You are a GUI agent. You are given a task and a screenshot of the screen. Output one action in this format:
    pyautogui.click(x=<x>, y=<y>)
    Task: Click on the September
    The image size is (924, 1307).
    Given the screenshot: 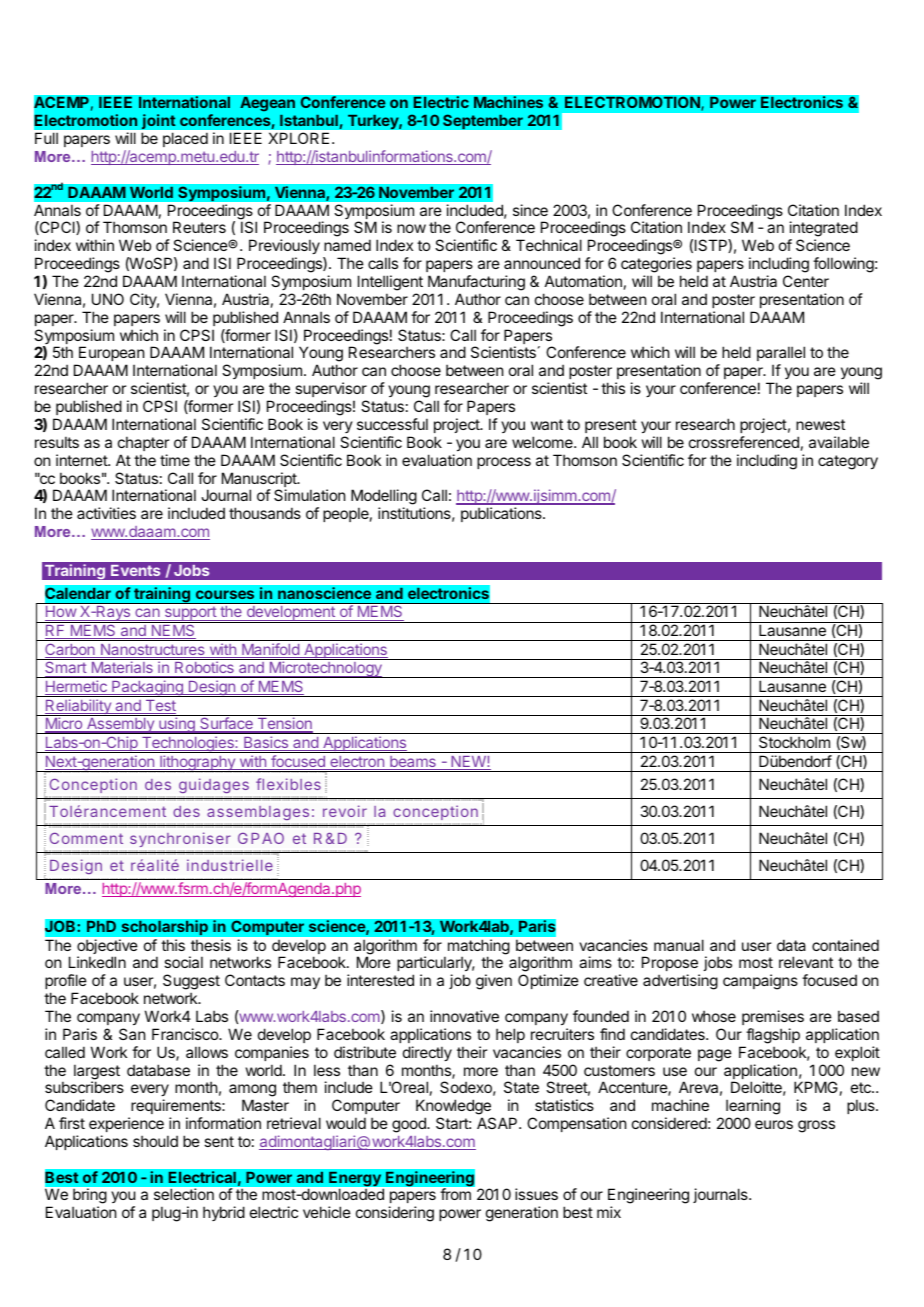 What is the action you would take?
    pyautogui.click(x=483, y=122)
